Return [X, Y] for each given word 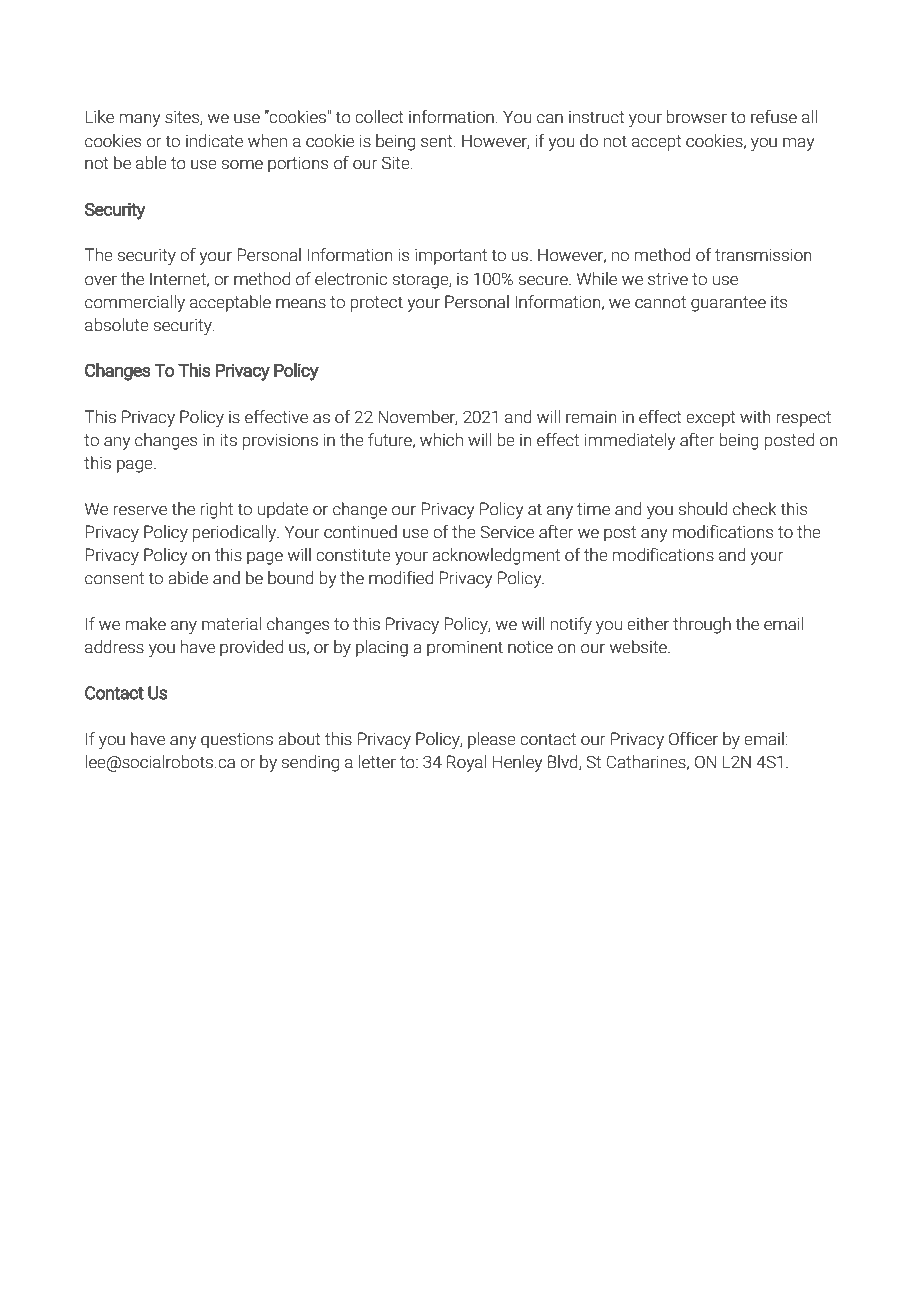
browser [697, 117]
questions [237, 740]
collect [379, 117]
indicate [214, 141]
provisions [280, 441]
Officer [693, 739]
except [711, 419]
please [492, 740]
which [441, 440]
